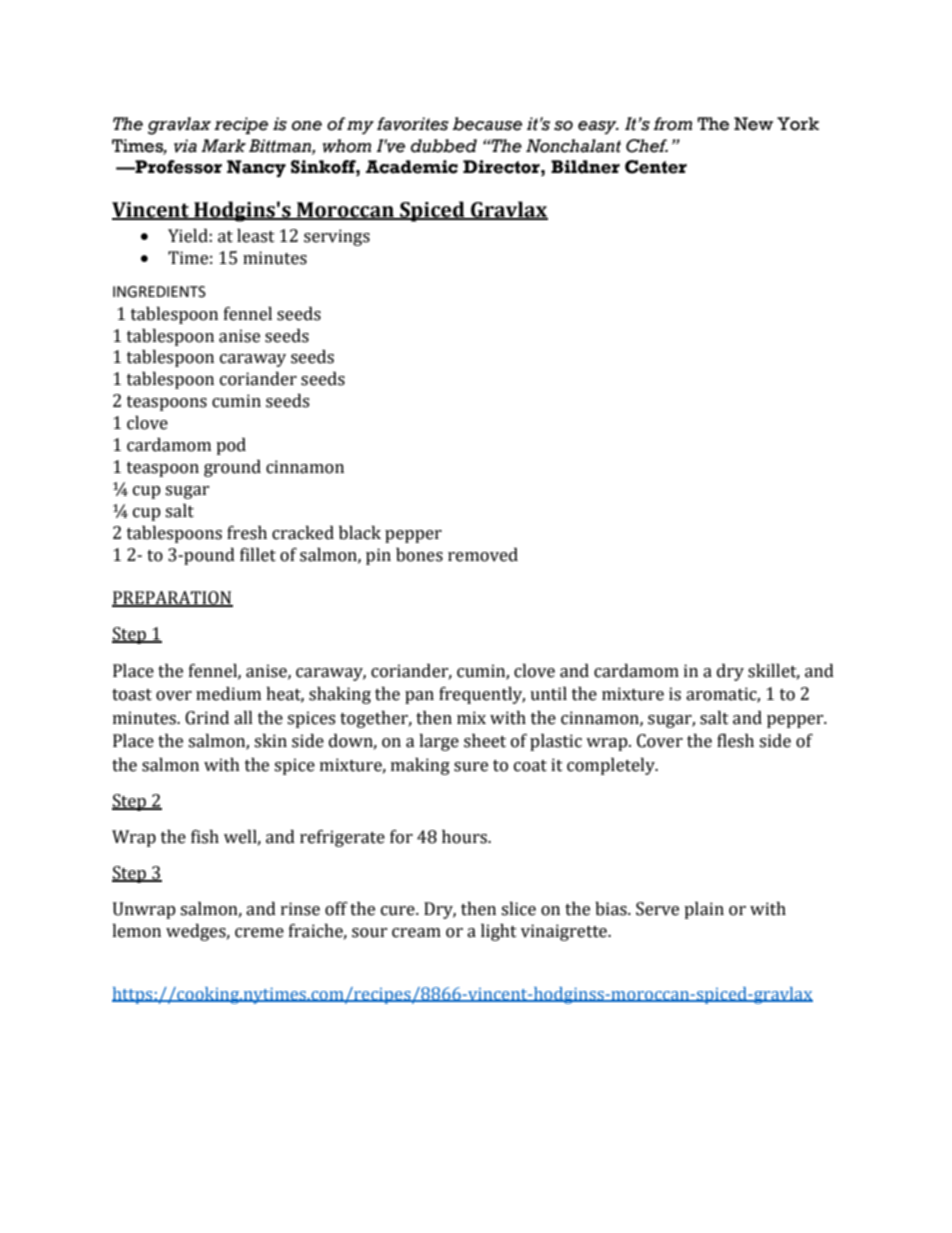 This screenshot has width=952, height=1233. I want to click on frequently, so click(482, 695).
